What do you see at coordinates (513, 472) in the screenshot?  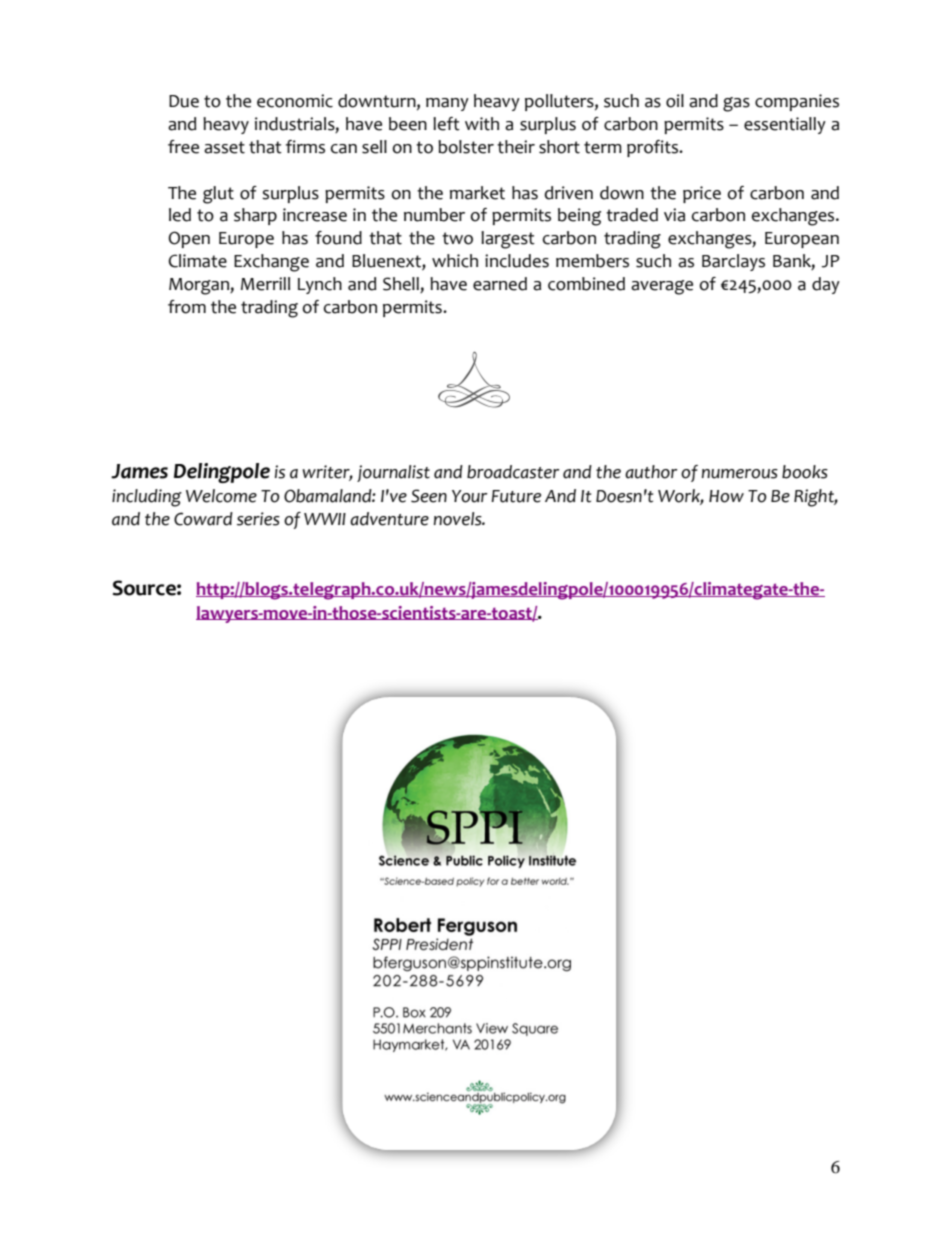 I see `broadcaster` at bounding box center [513, 472].
